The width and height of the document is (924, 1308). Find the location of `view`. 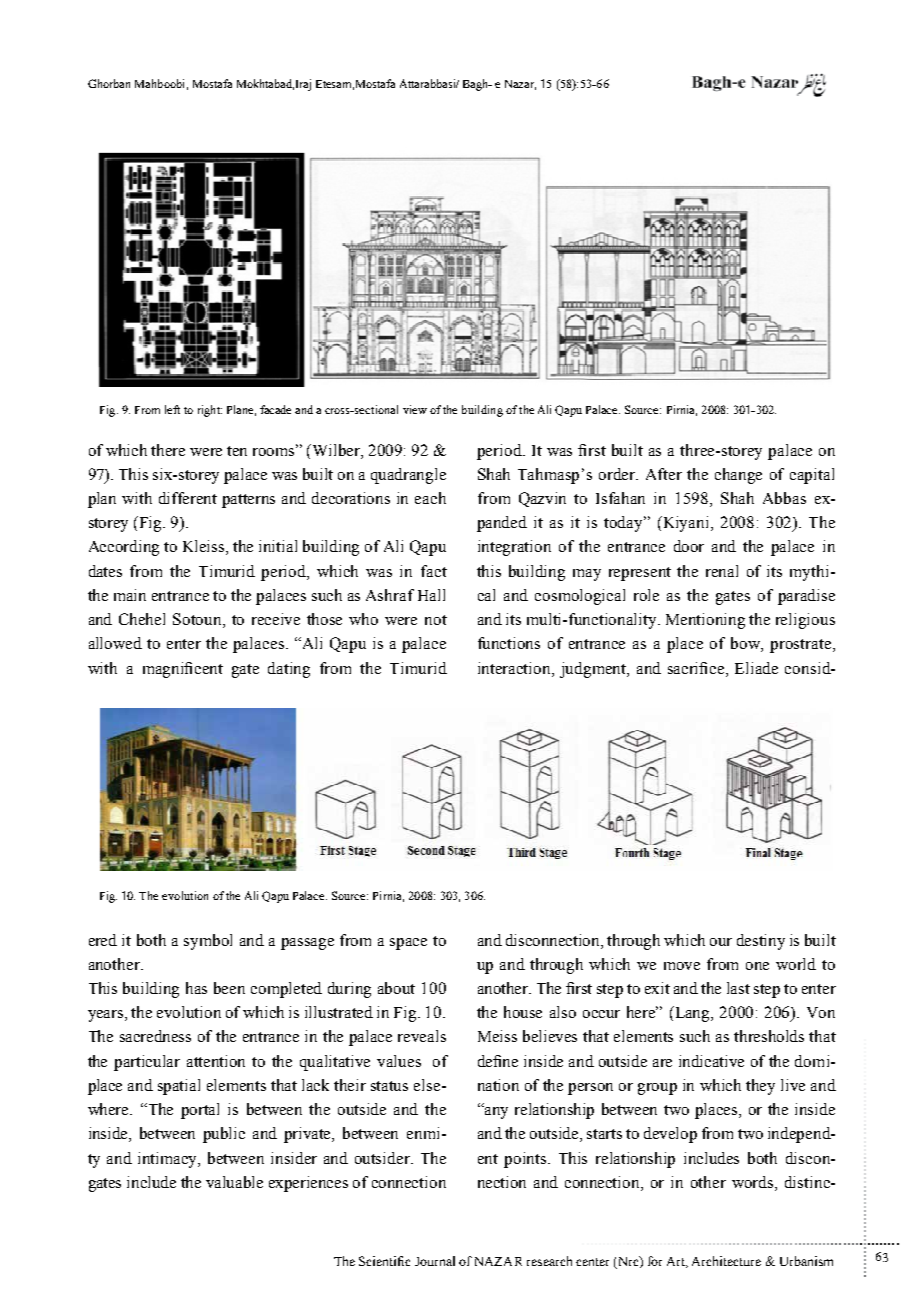

view is located at coordinates (415, 409).
